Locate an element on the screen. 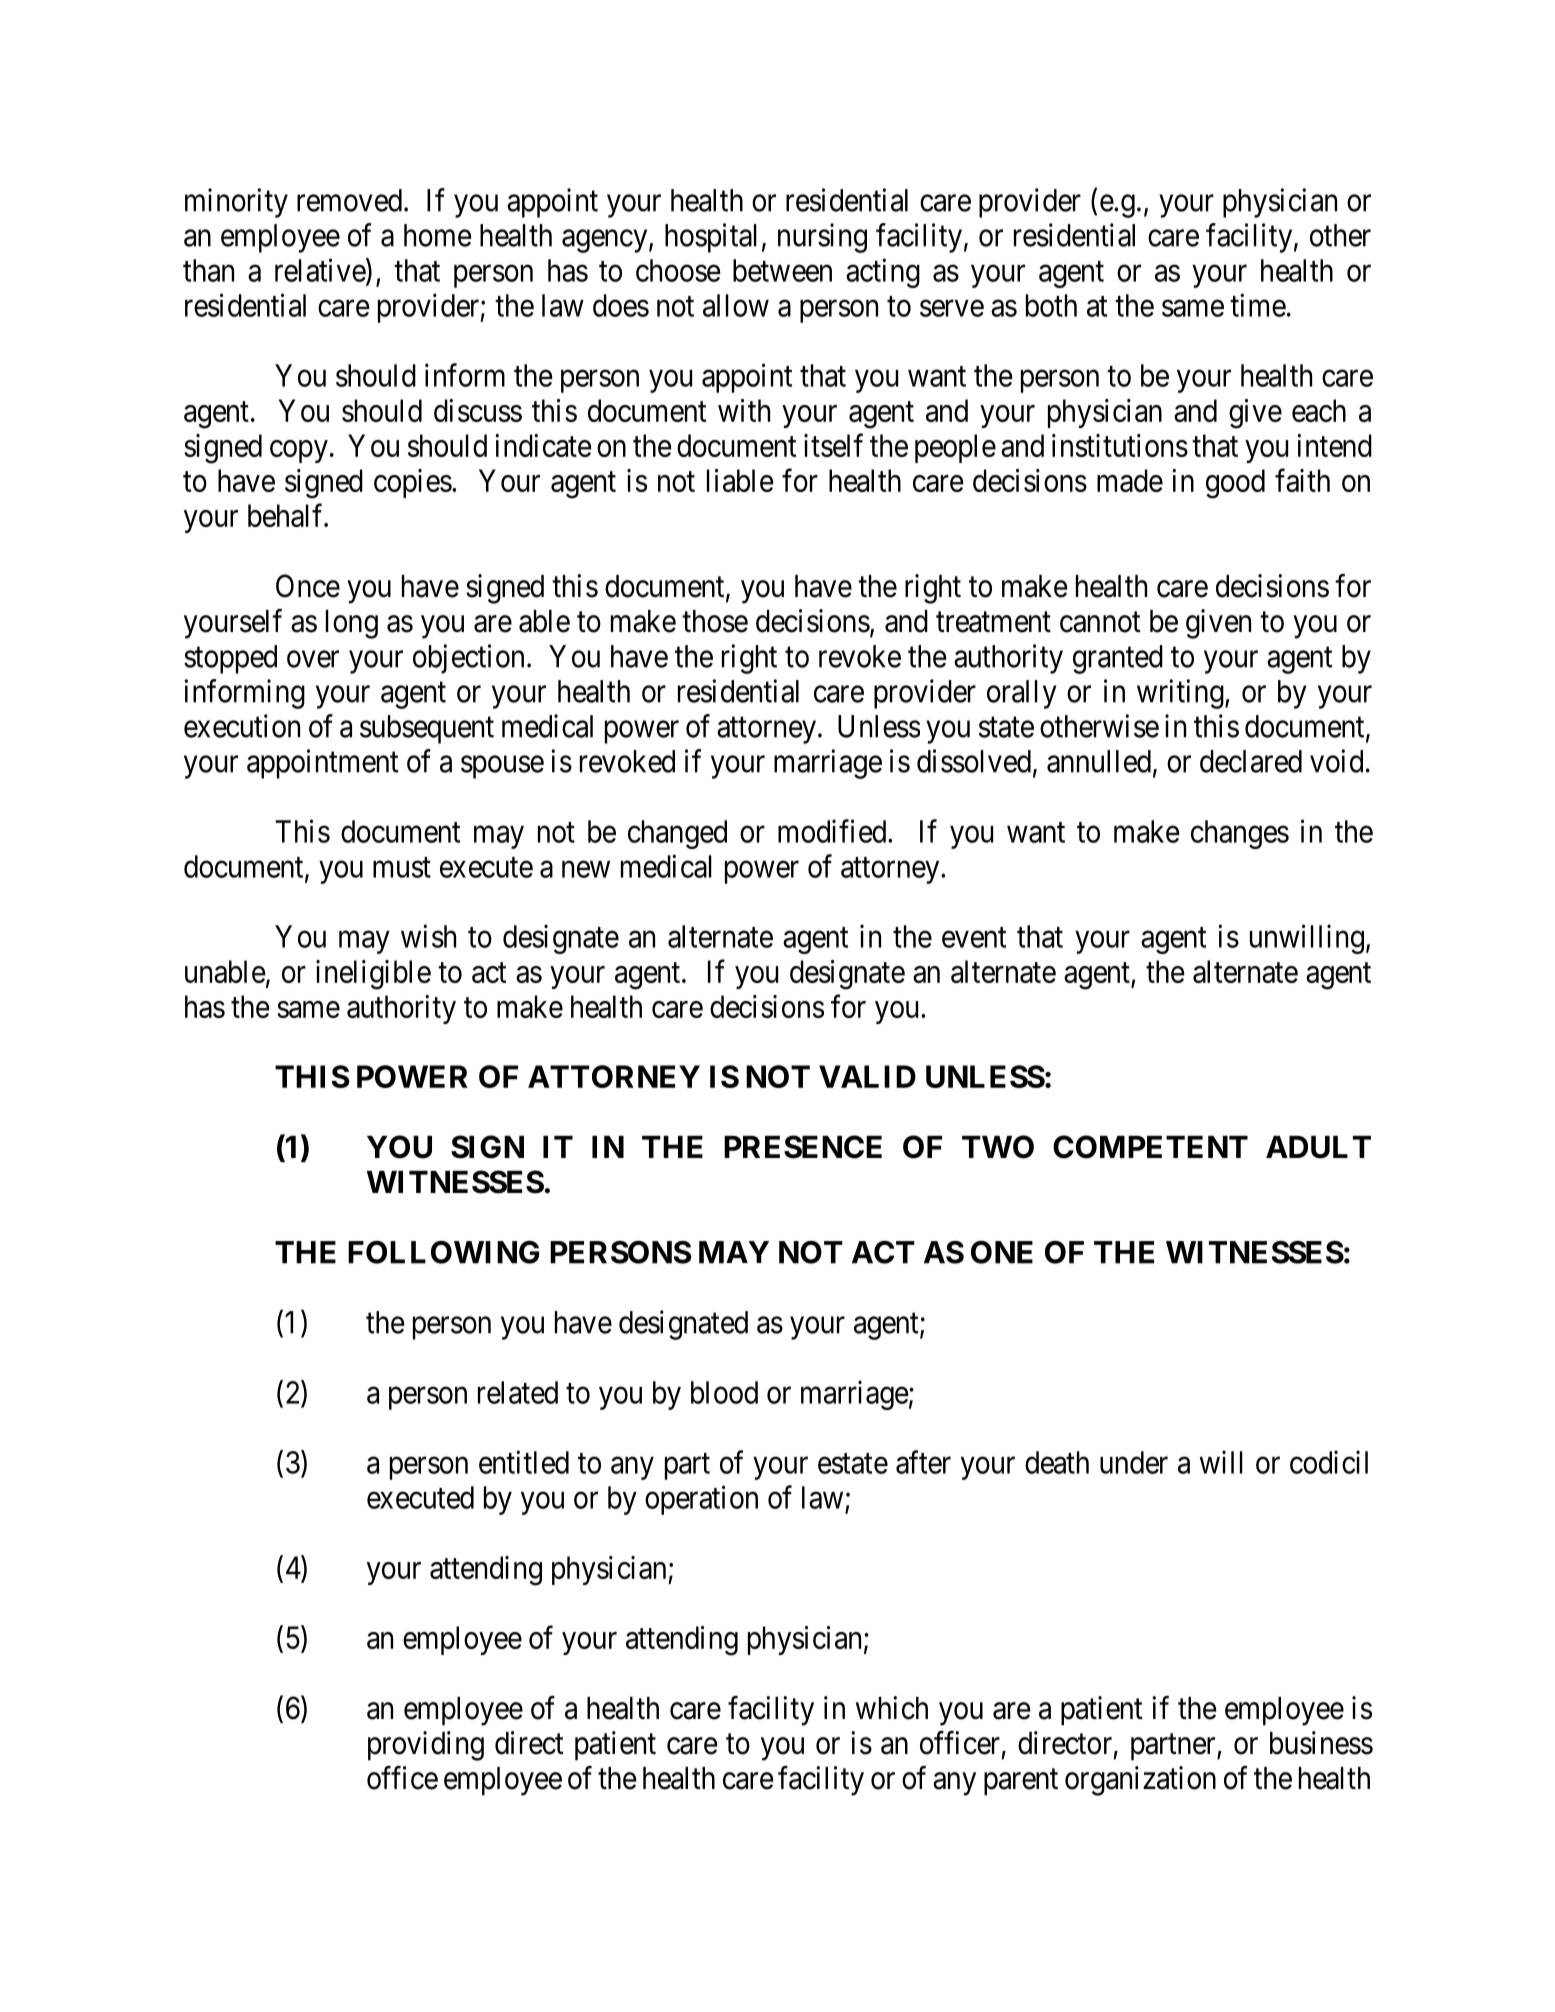 Image resolution: width=1555 pixels, height=2012 pixels. between is located at coordinates (782, 270).
